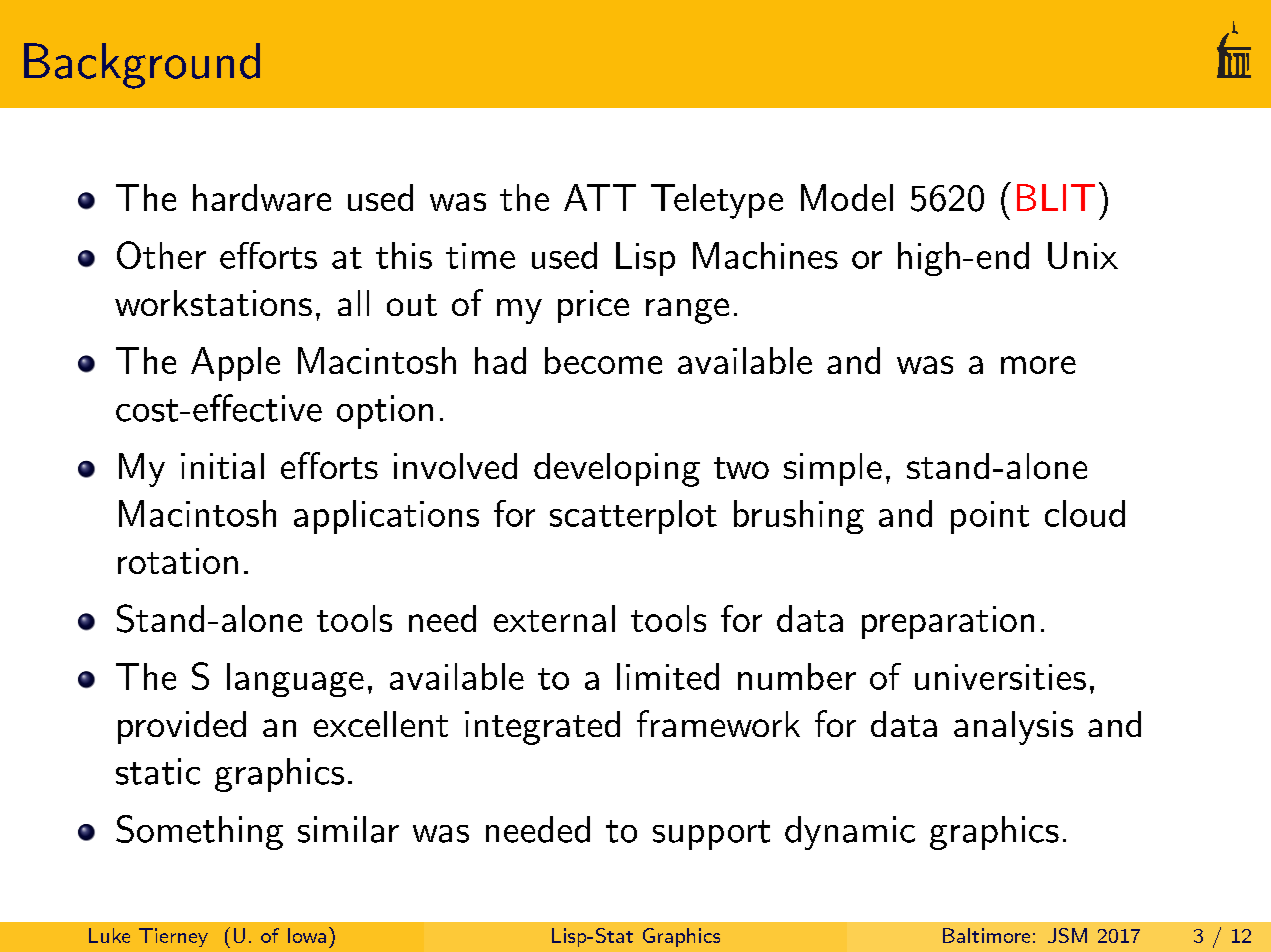 Image resolution: width=1271 pixels, height=952 pixels. What do you see at coordinates (1083, 255) in the screenshot?
I see `Unix` at bounding box center [1083, 255].
